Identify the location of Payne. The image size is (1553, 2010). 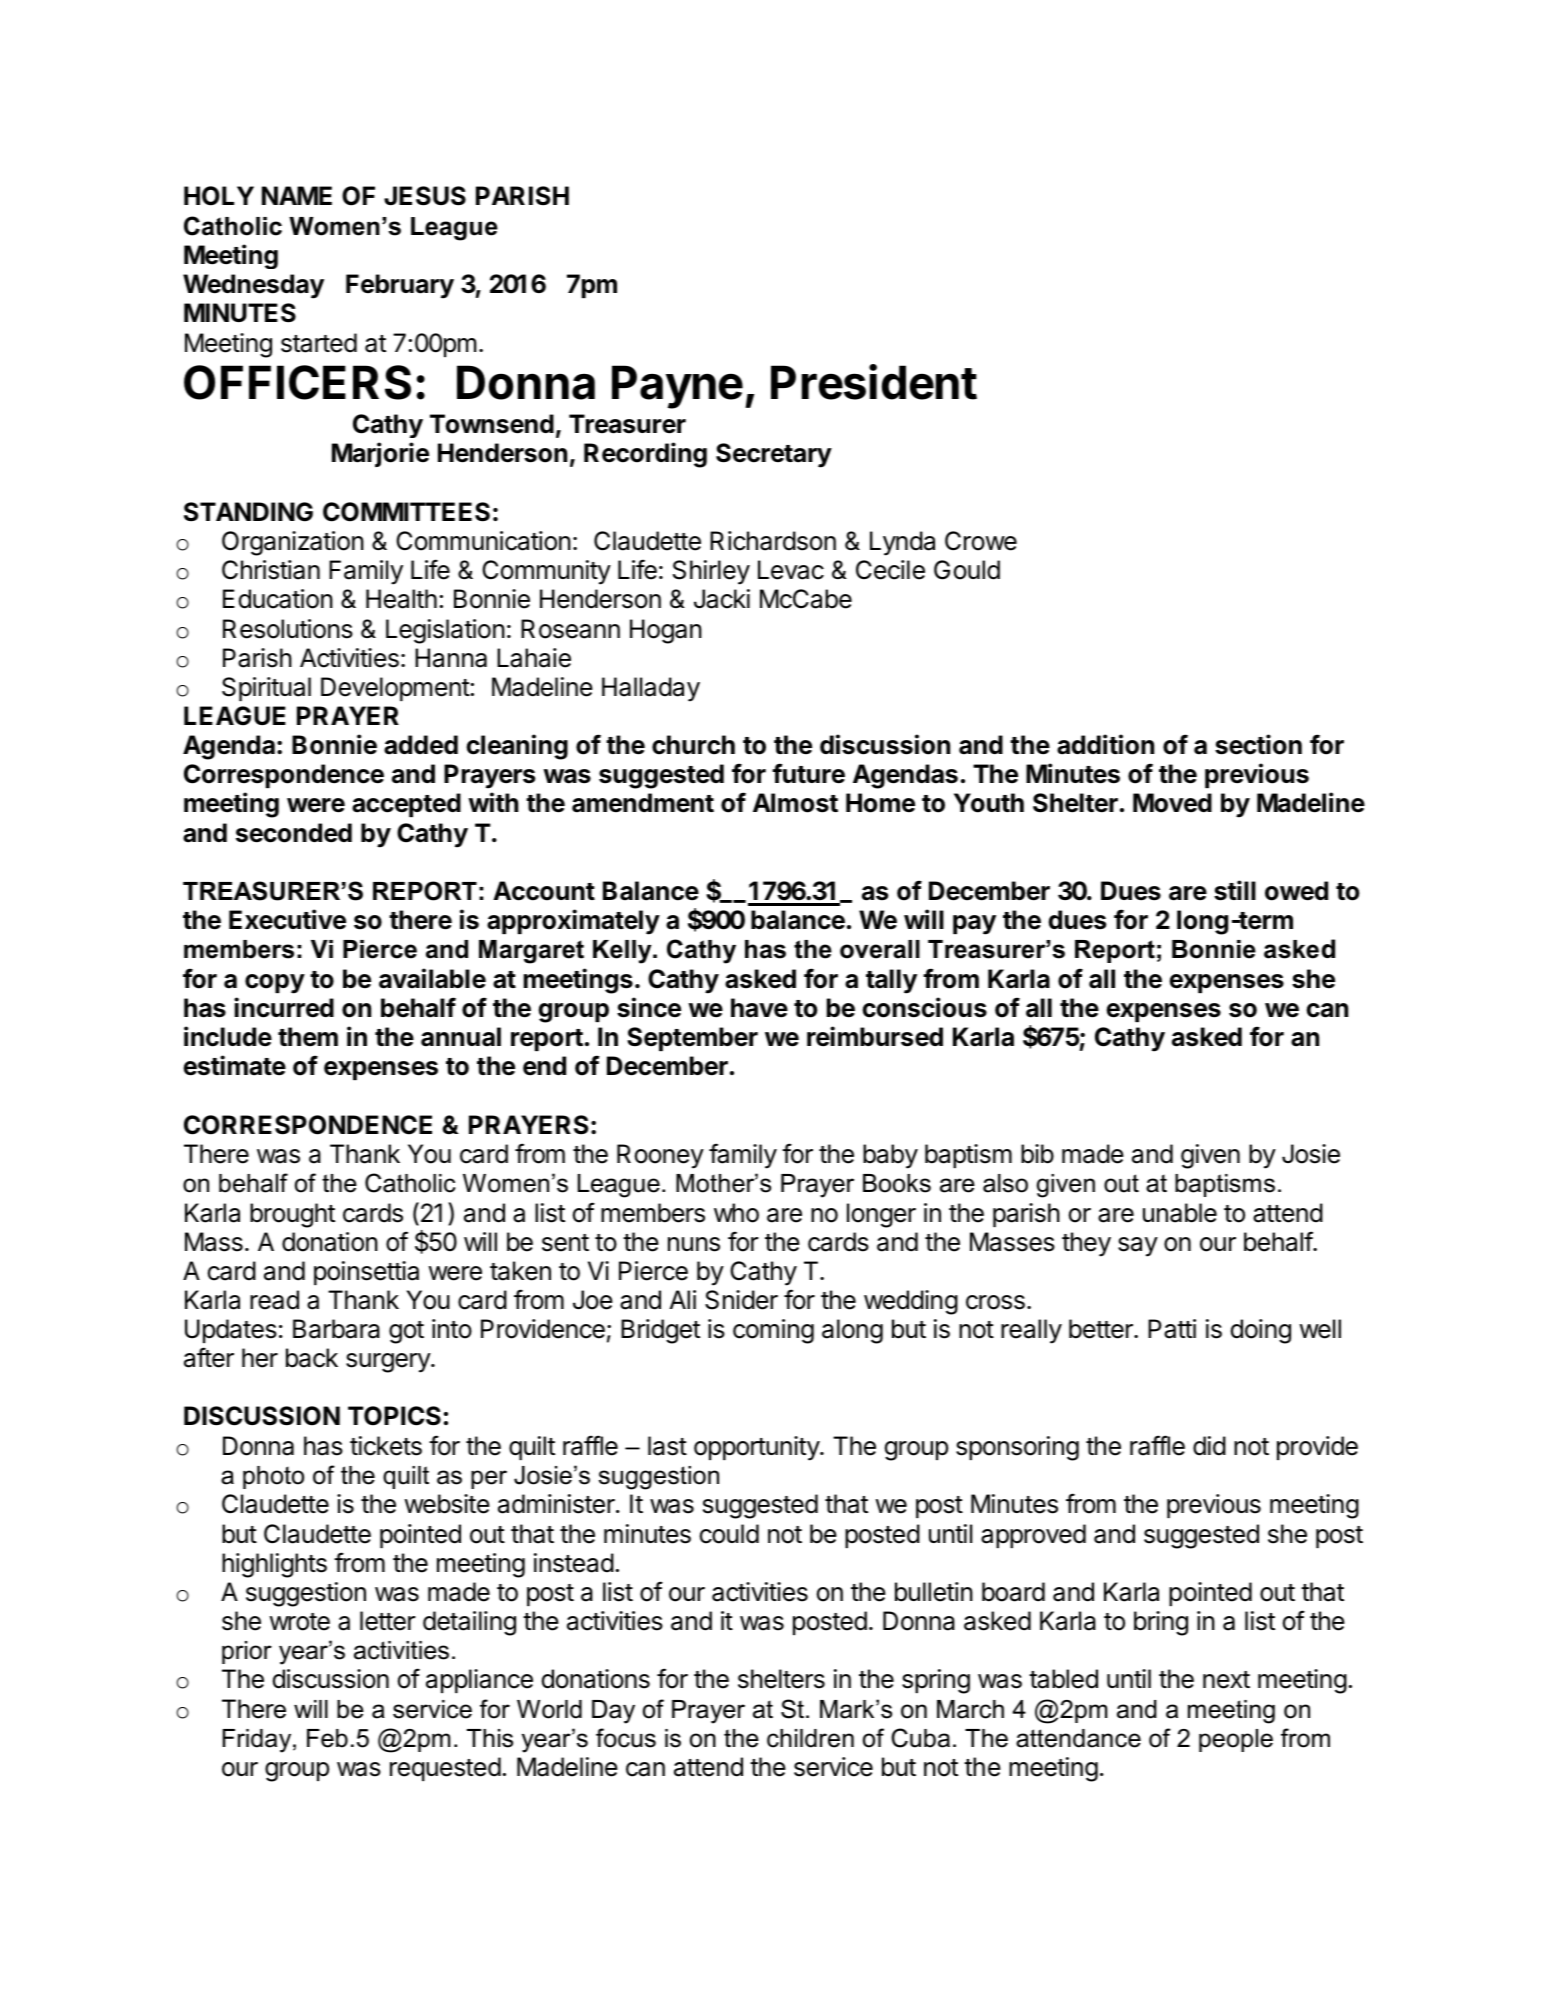
(677, 387).
